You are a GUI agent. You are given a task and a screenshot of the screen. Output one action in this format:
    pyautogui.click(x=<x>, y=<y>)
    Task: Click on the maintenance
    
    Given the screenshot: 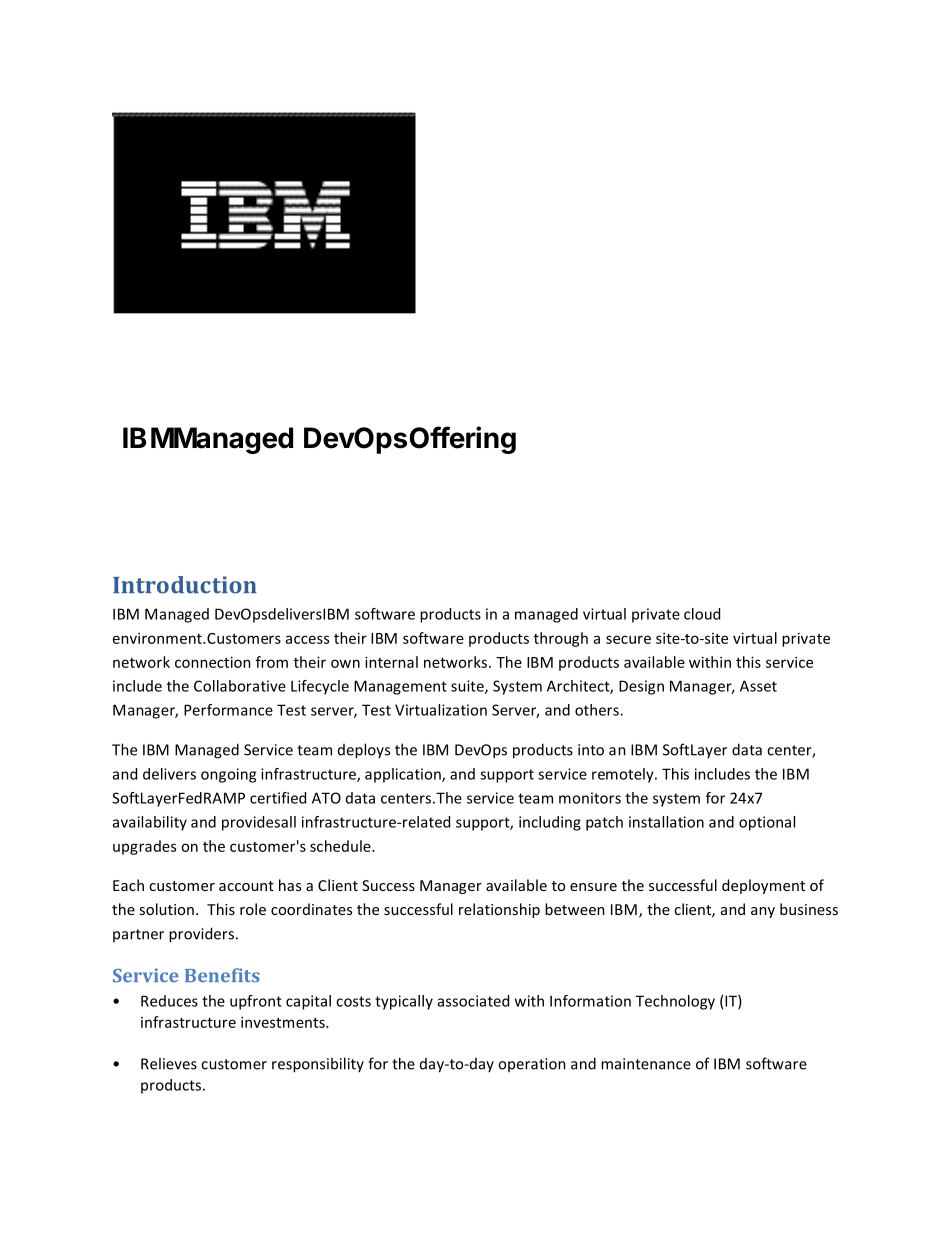 What is the action you would take?
    pyautogui.click(x=646, y=1064)
